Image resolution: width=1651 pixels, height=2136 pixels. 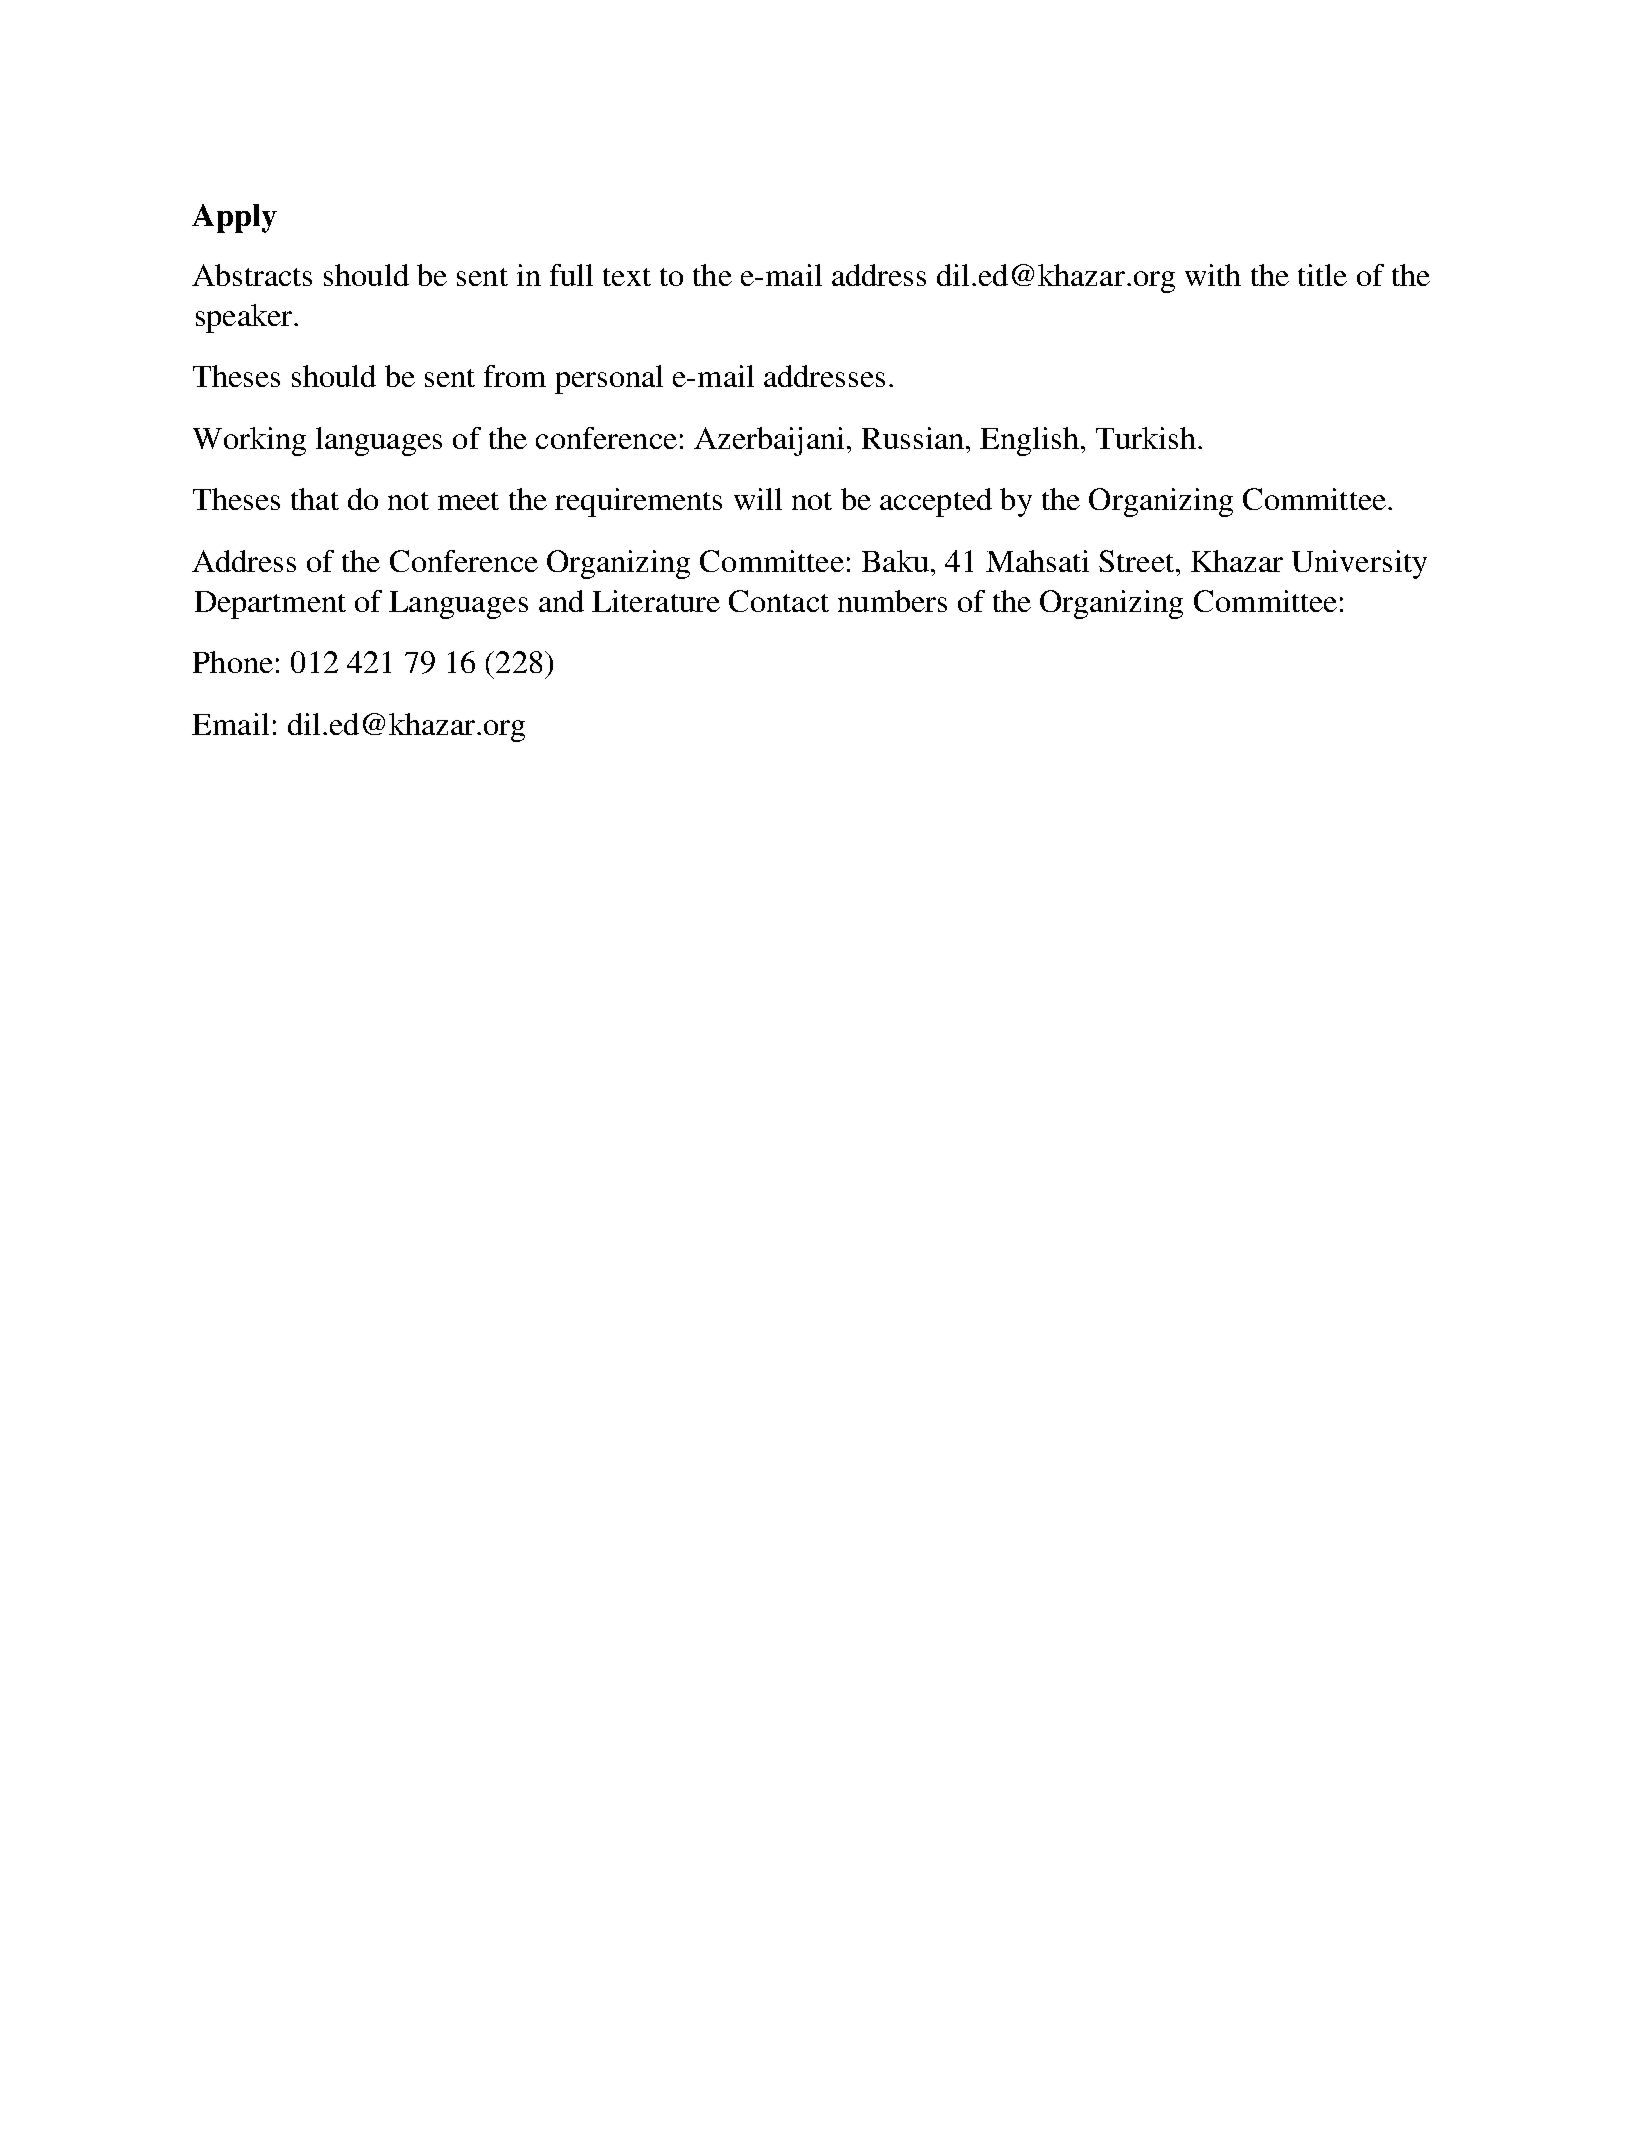 What do you see at coordinates (1213, 275) in the page?
I see `with` at bounding box center [1213, 275].
